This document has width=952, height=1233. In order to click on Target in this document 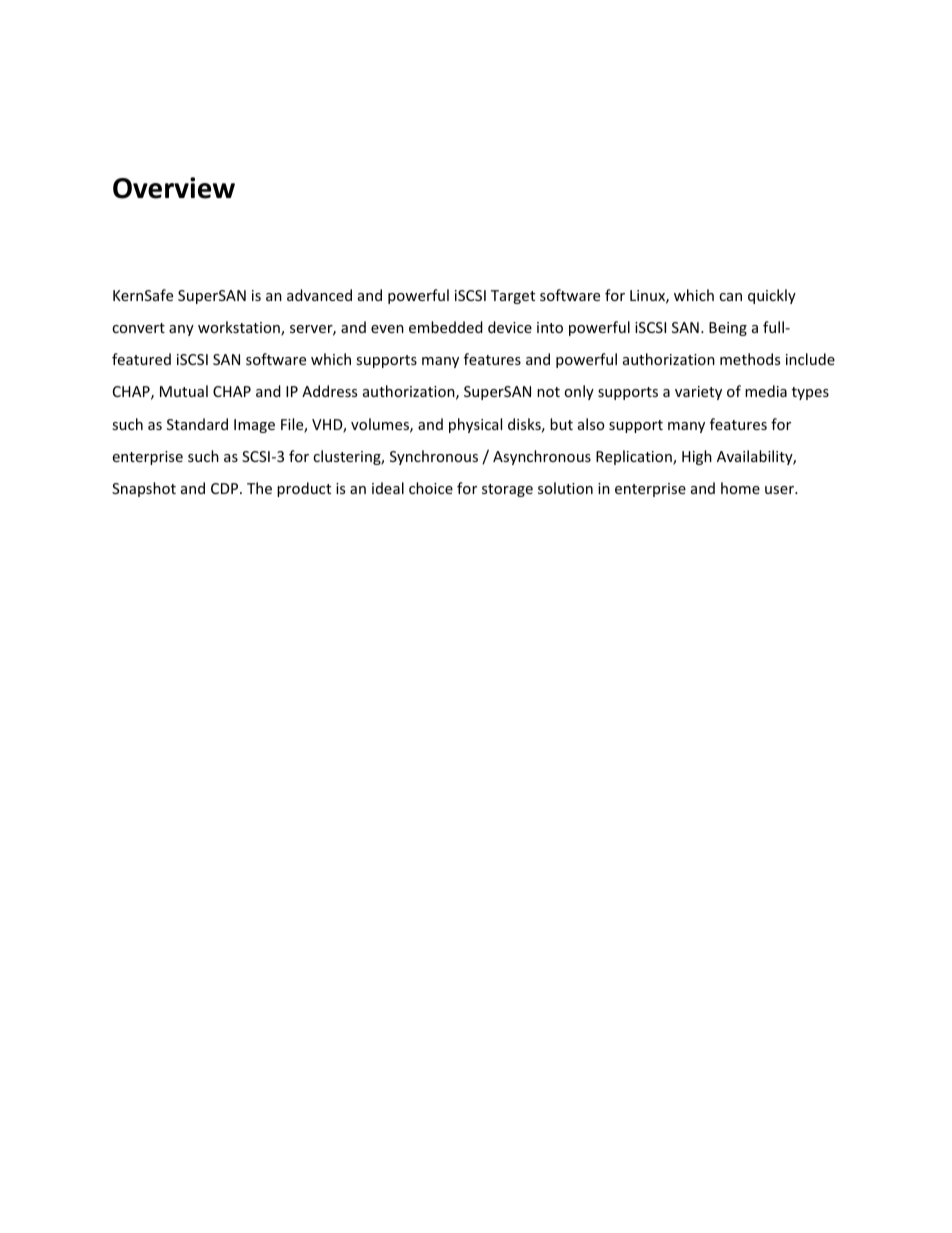, I will do `click(513, 297)`.
